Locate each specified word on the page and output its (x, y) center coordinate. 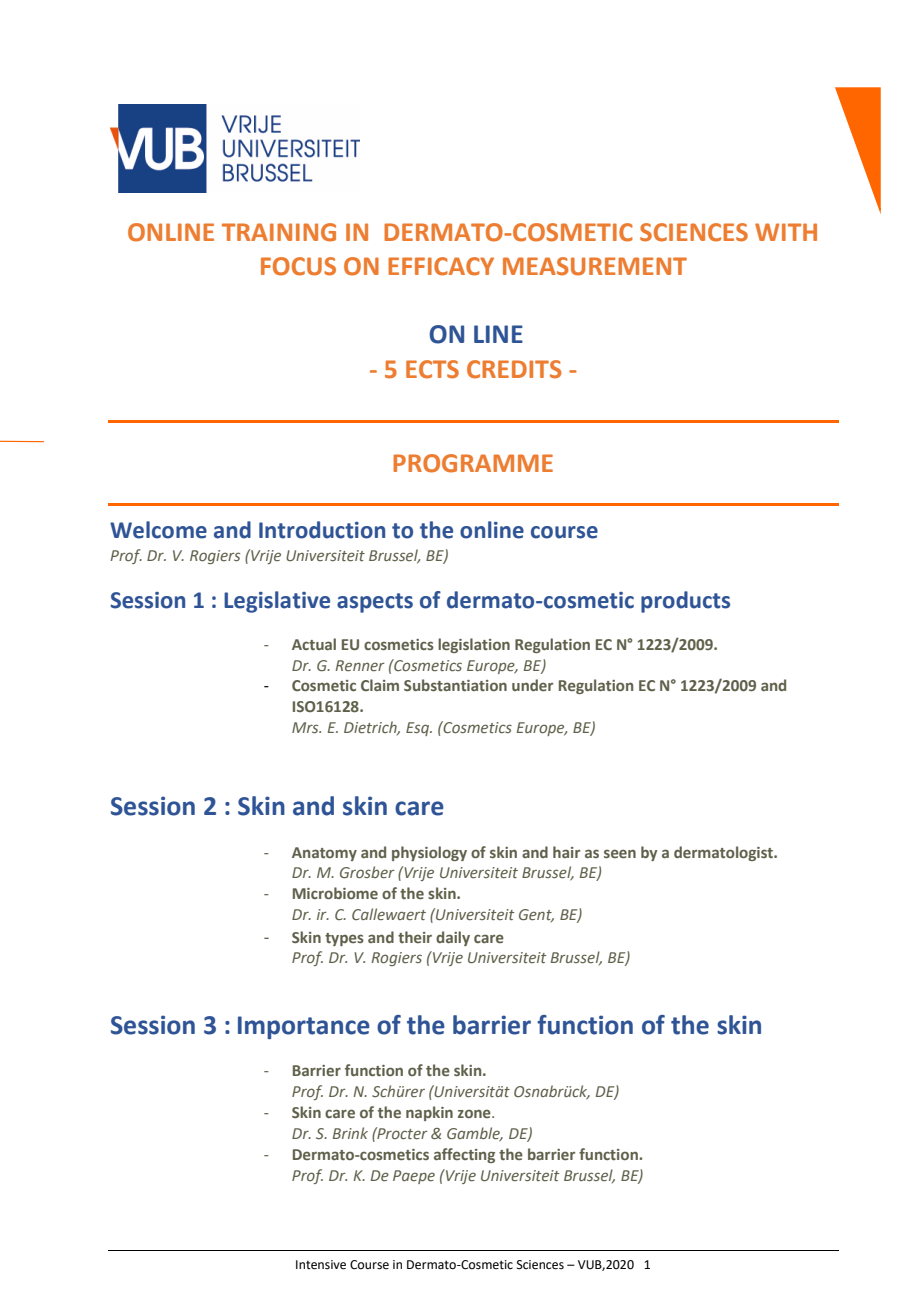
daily (453, 938)
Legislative (277, 602)
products (685, 602)
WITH (786, 232)
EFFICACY (441, 266)
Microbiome (335, 893)
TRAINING (279, 232)
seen (620, 853)
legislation (474, 645)
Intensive (321, 1265)
